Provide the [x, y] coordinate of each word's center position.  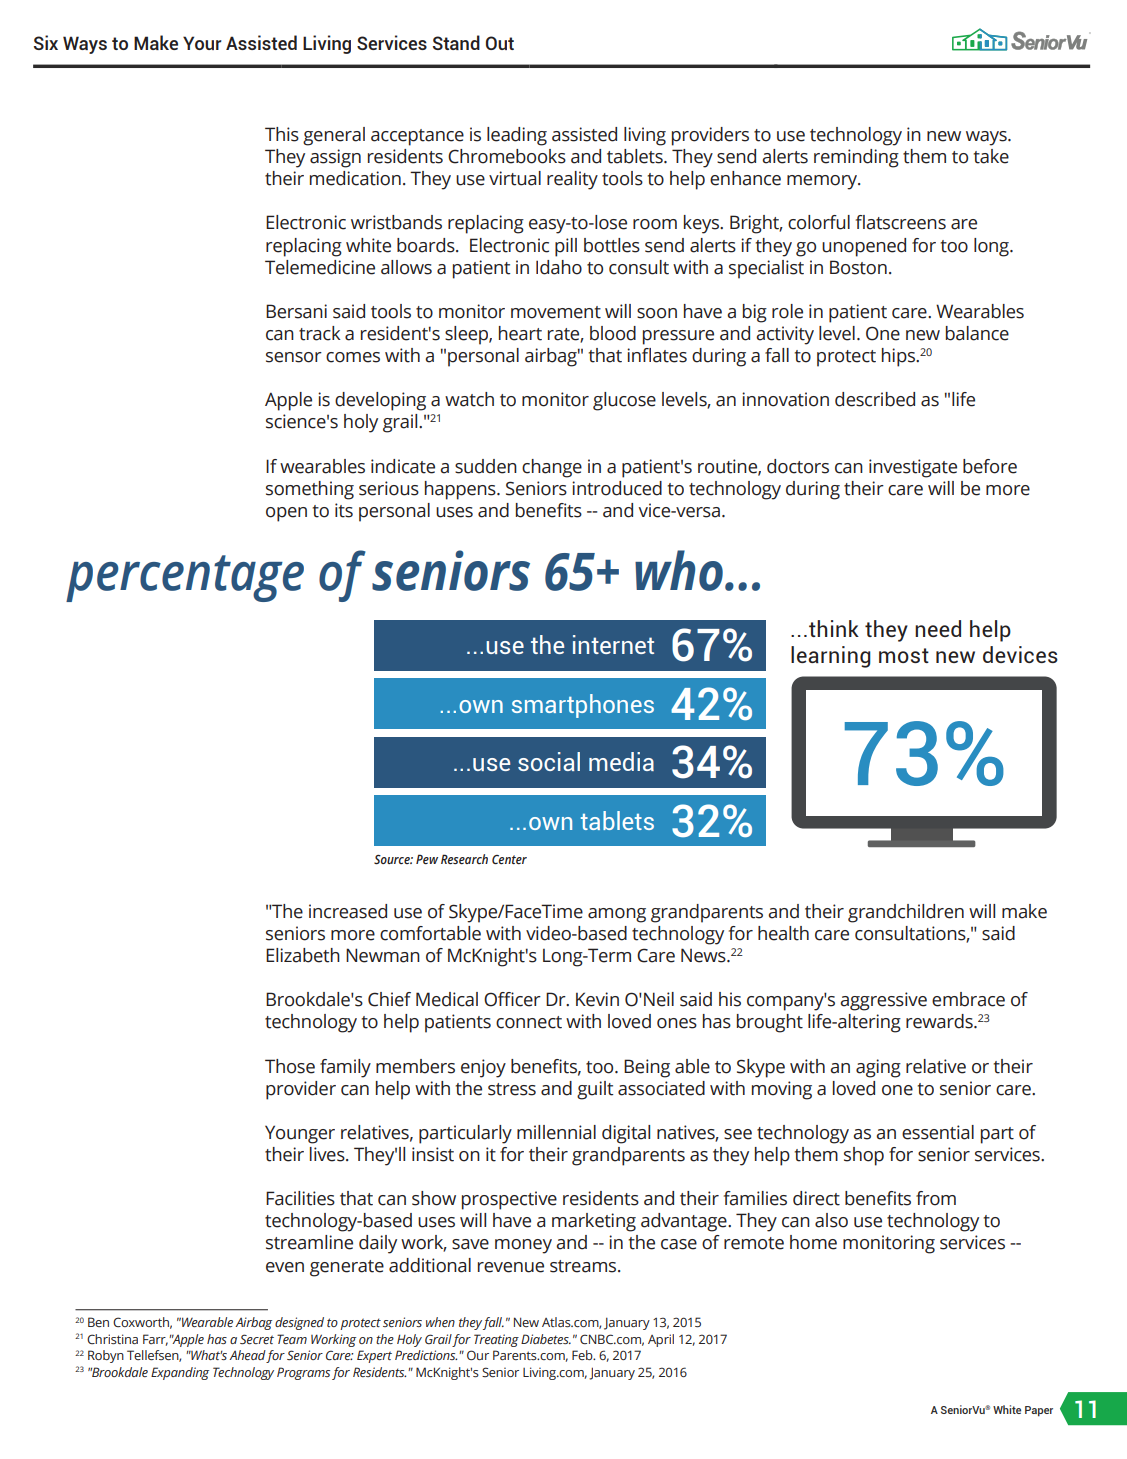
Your [202, 43]
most [904, 655]
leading [517, 136]
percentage [185, 578]
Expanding [180, 1373]
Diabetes [546, 1339]
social [549, 761]
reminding [856, 158]
